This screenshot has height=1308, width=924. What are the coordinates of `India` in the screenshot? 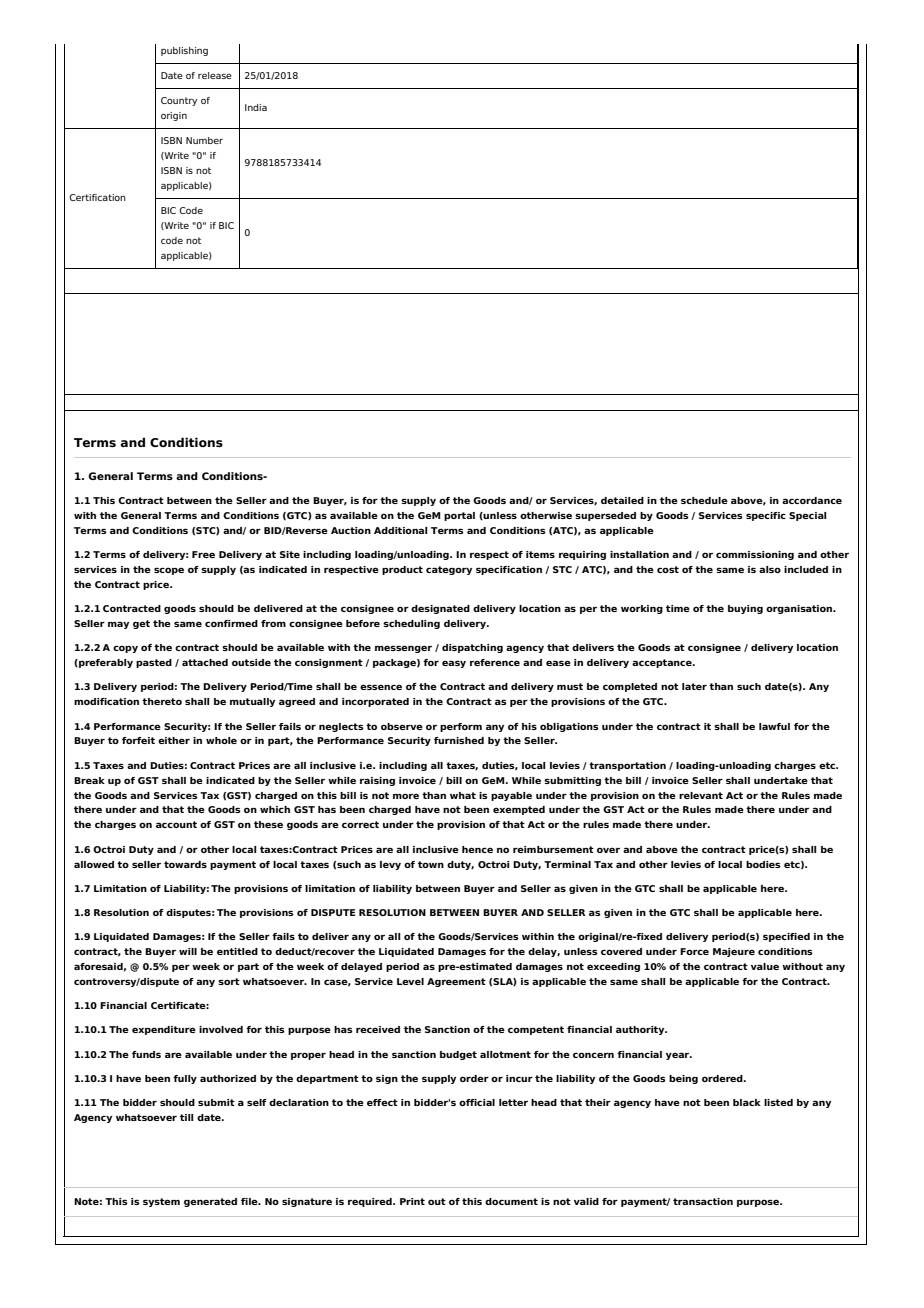 It's located at (256, 107).
